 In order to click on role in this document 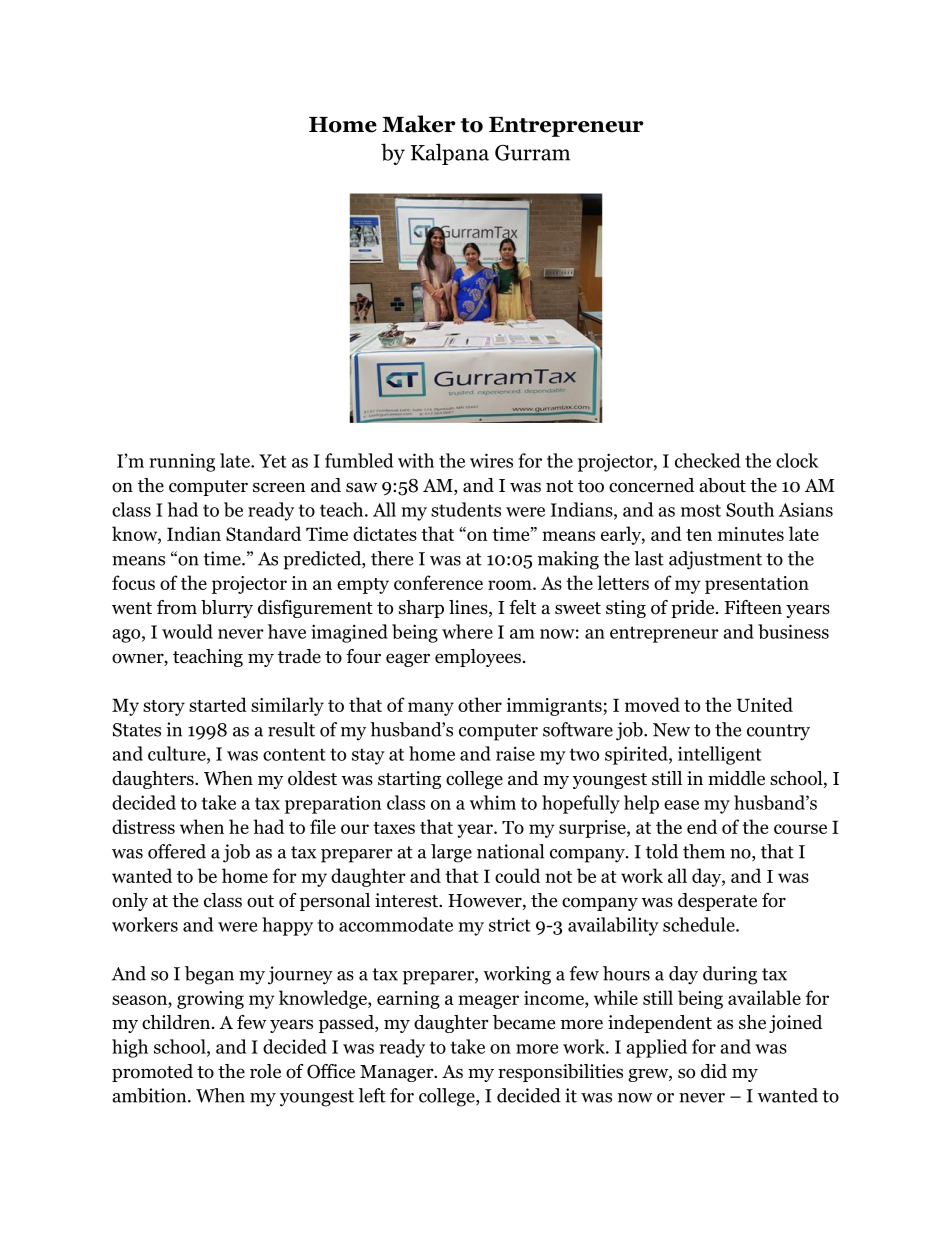, I will do `click(265, 1071)`.
